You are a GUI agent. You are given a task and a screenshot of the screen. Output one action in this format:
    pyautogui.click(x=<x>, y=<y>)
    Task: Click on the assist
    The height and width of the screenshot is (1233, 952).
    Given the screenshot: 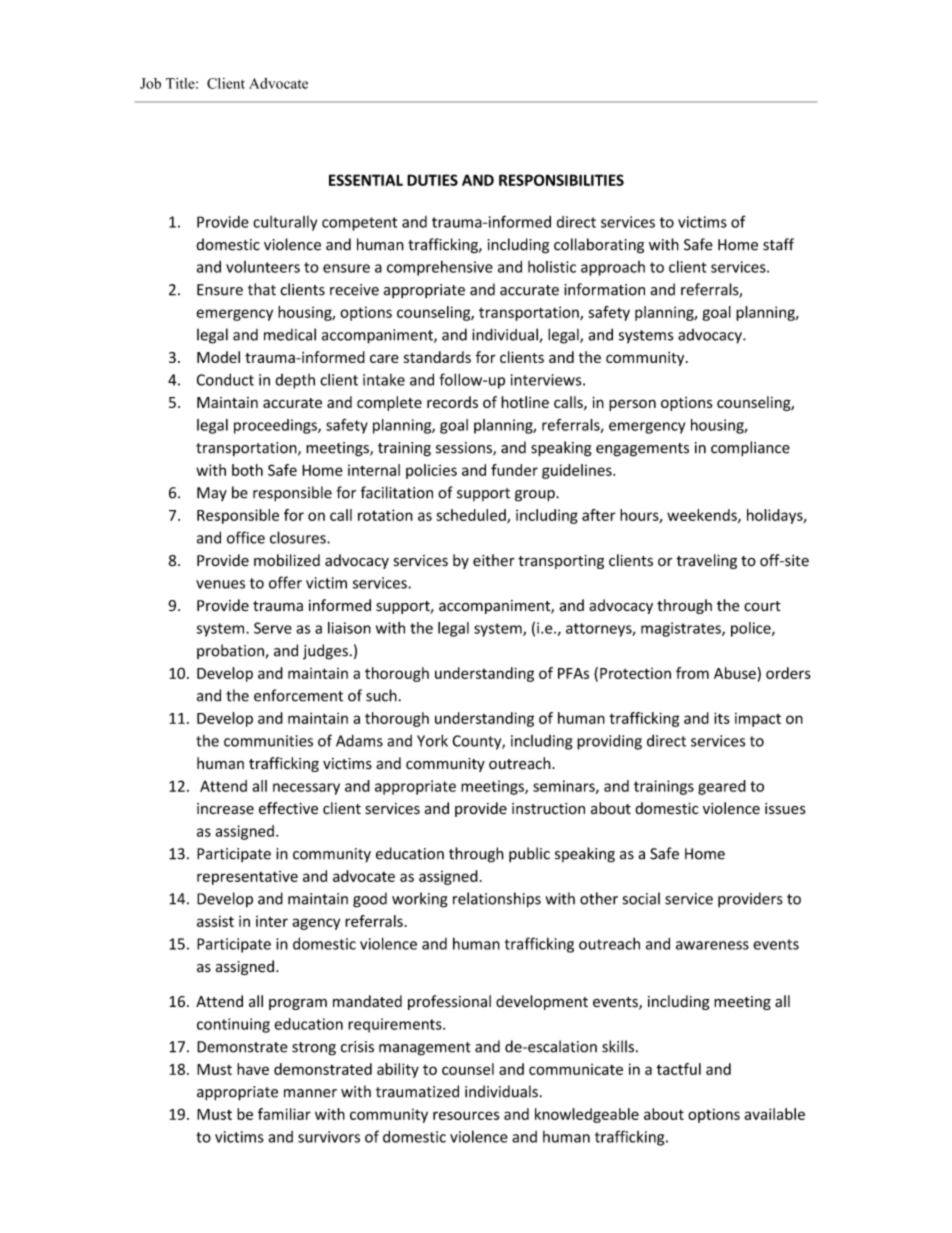 What is the action you would take?
    pyautogui.click(x=215, y=921)
